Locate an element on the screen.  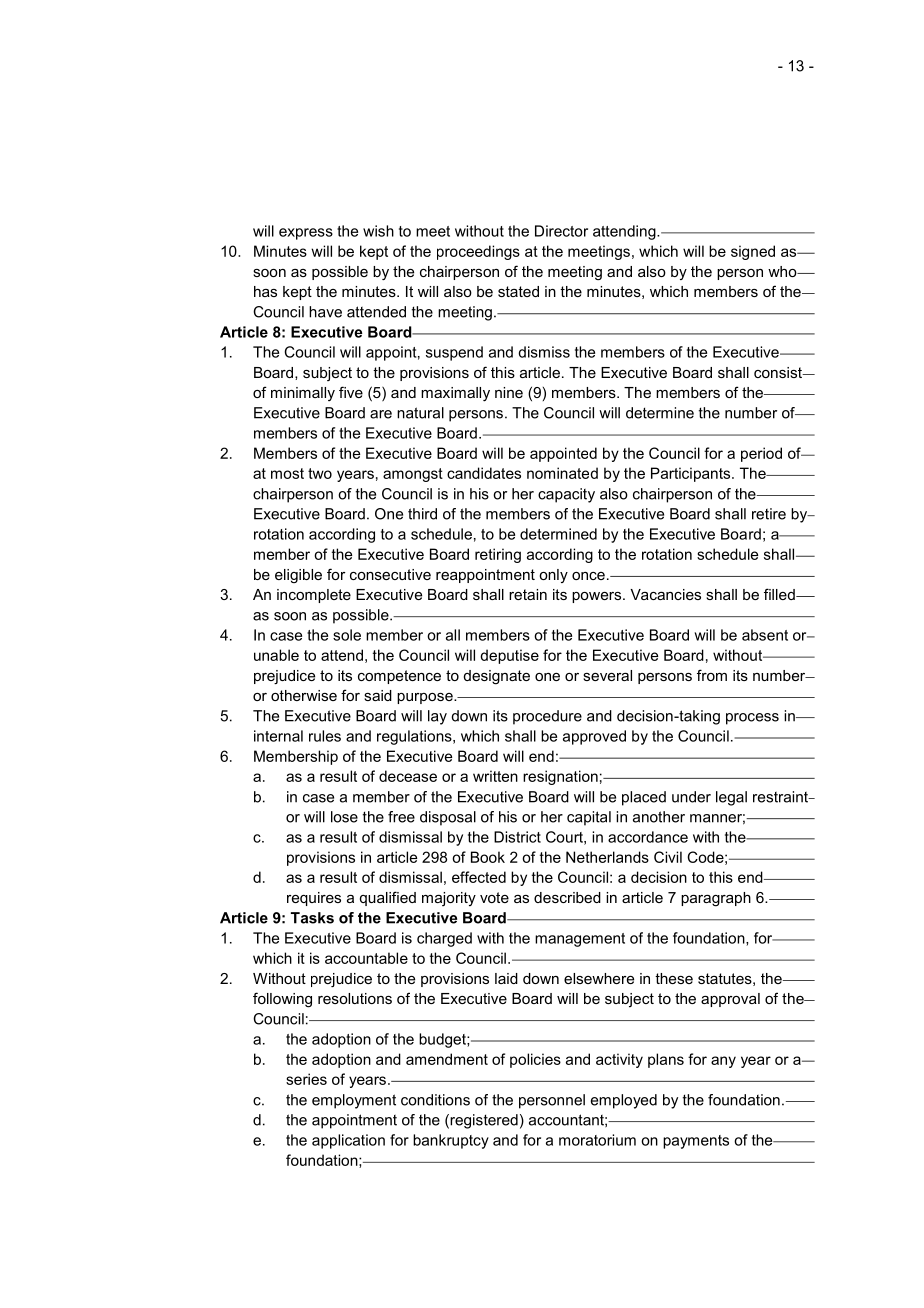
stated is located at coordinates (518, 291).
